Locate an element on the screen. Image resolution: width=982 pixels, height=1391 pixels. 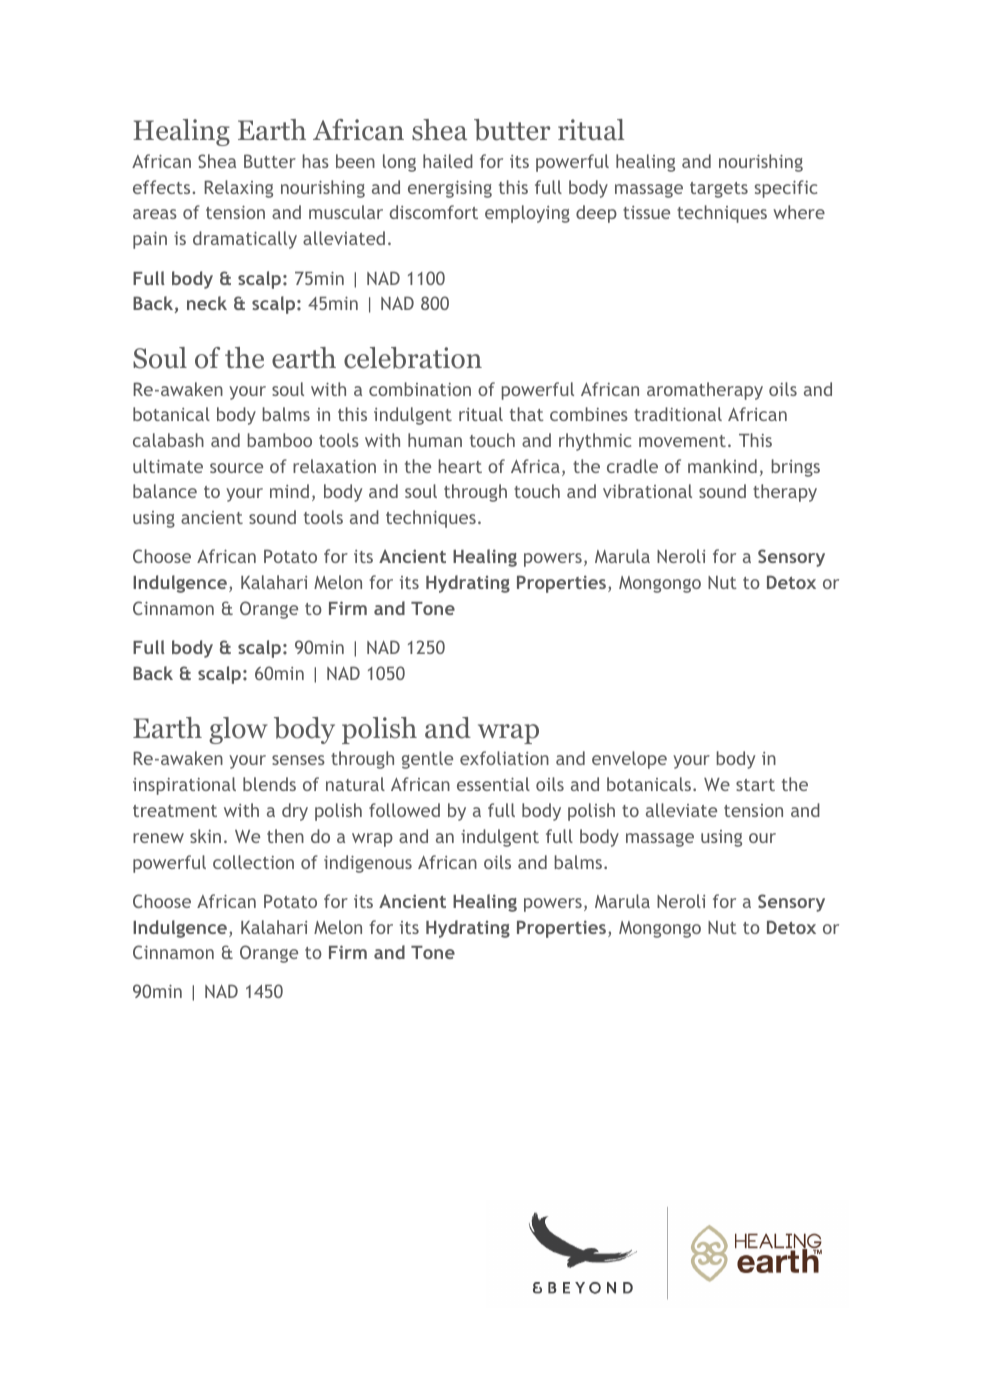
heart is located at coordinates (460, 466).
